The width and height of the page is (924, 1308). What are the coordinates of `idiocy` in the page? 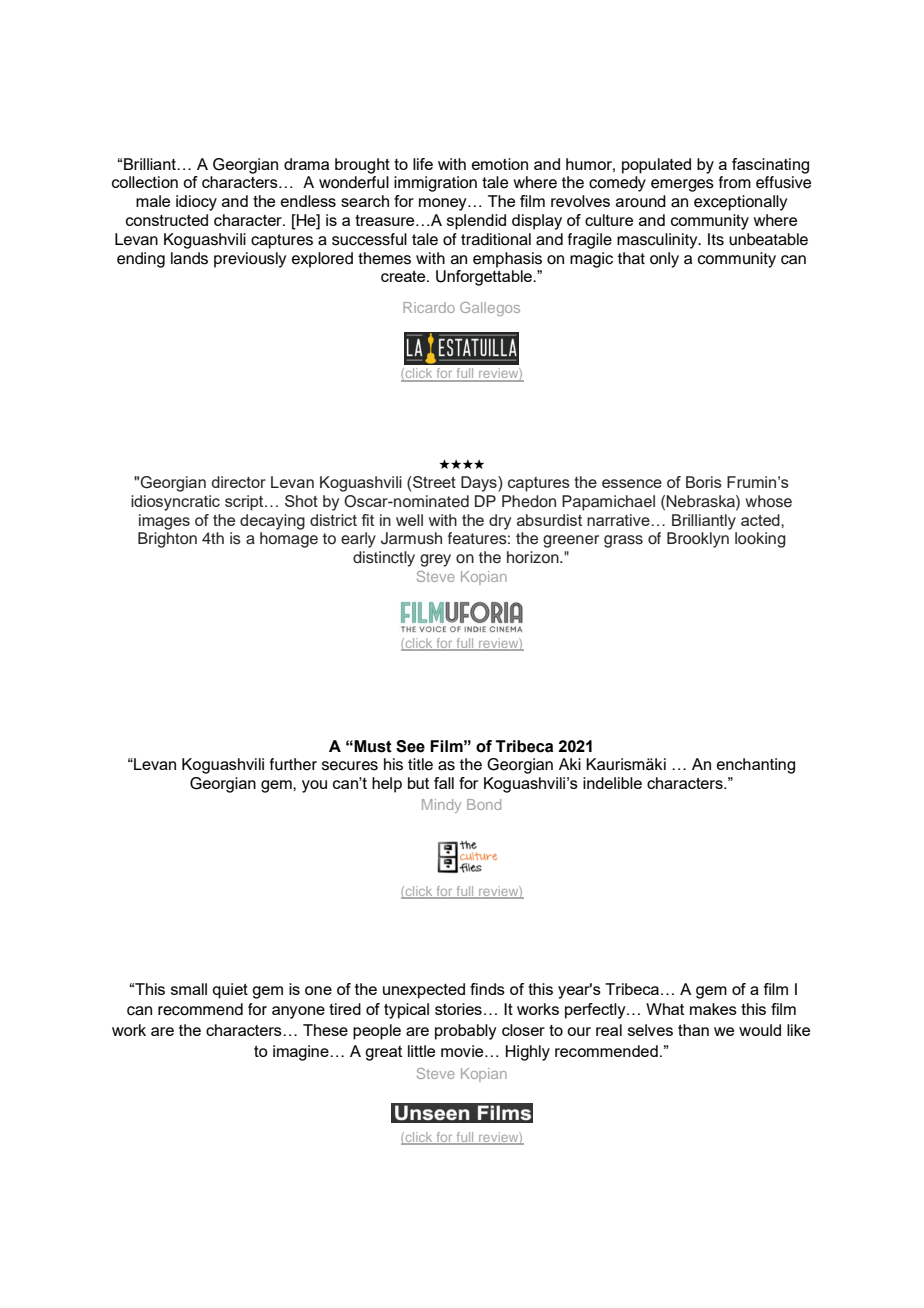 It's located at (196, 203).
